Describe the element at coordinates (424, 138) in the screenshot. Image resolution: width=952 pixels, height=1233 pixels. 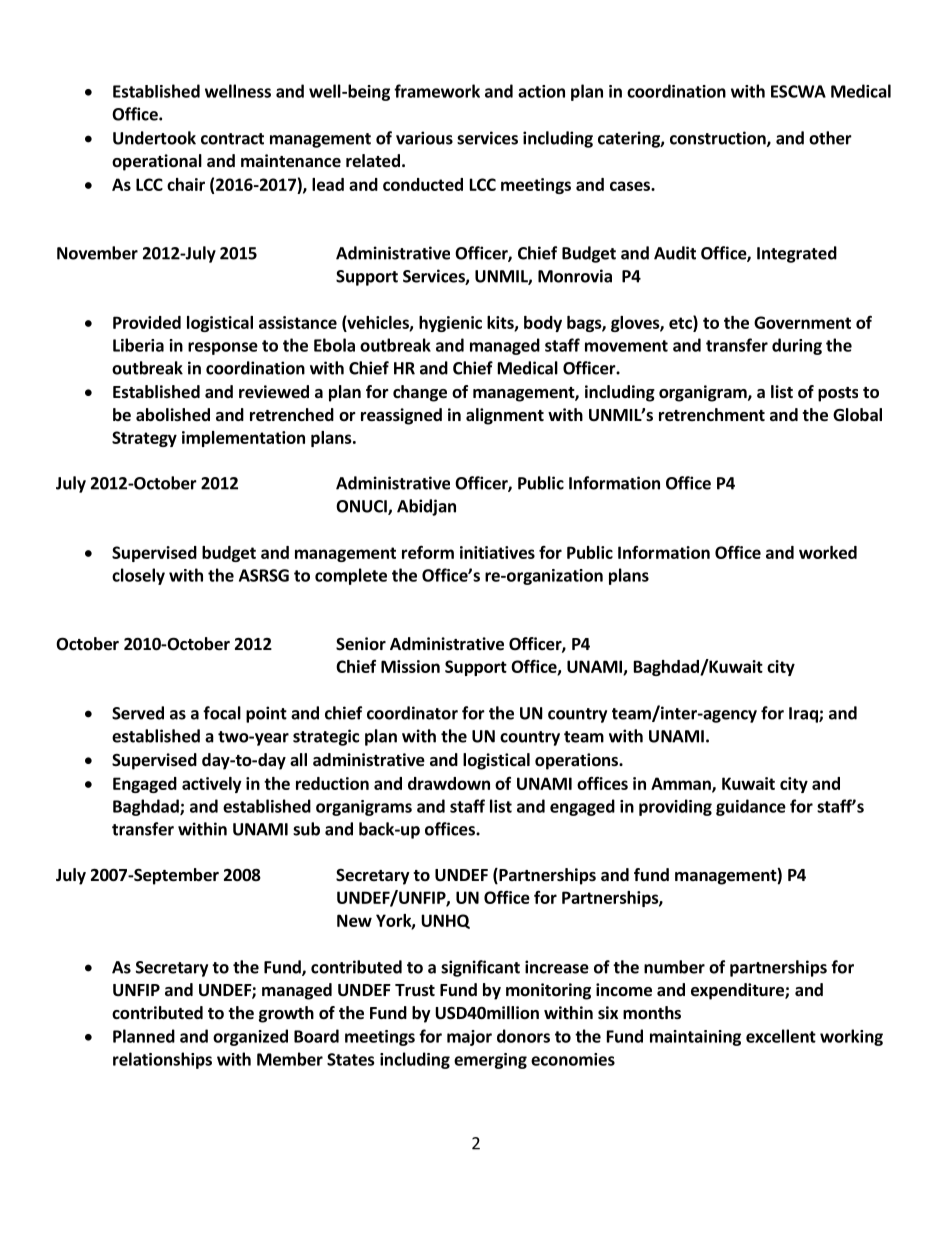
I see `various` at that location.
